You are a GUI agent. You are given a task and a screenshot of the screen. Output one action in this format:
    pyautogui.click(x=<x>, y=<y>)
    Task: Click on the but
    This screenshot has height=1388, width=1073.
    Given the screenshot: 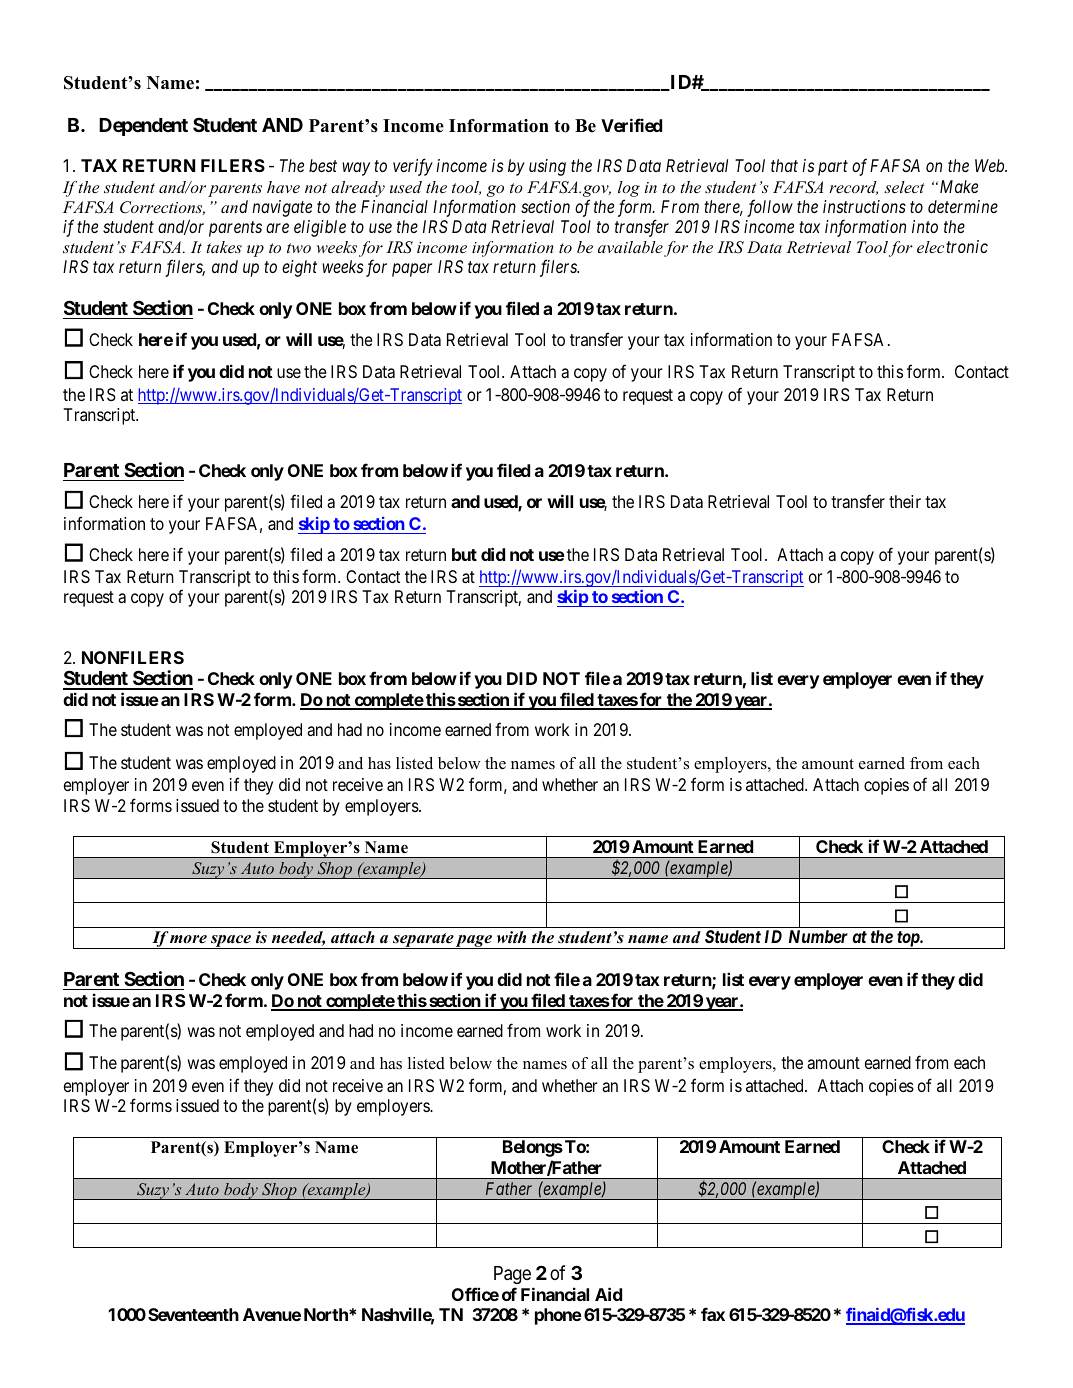 What is the action you would take?
    pyautogui.click(x=464, y=554)
